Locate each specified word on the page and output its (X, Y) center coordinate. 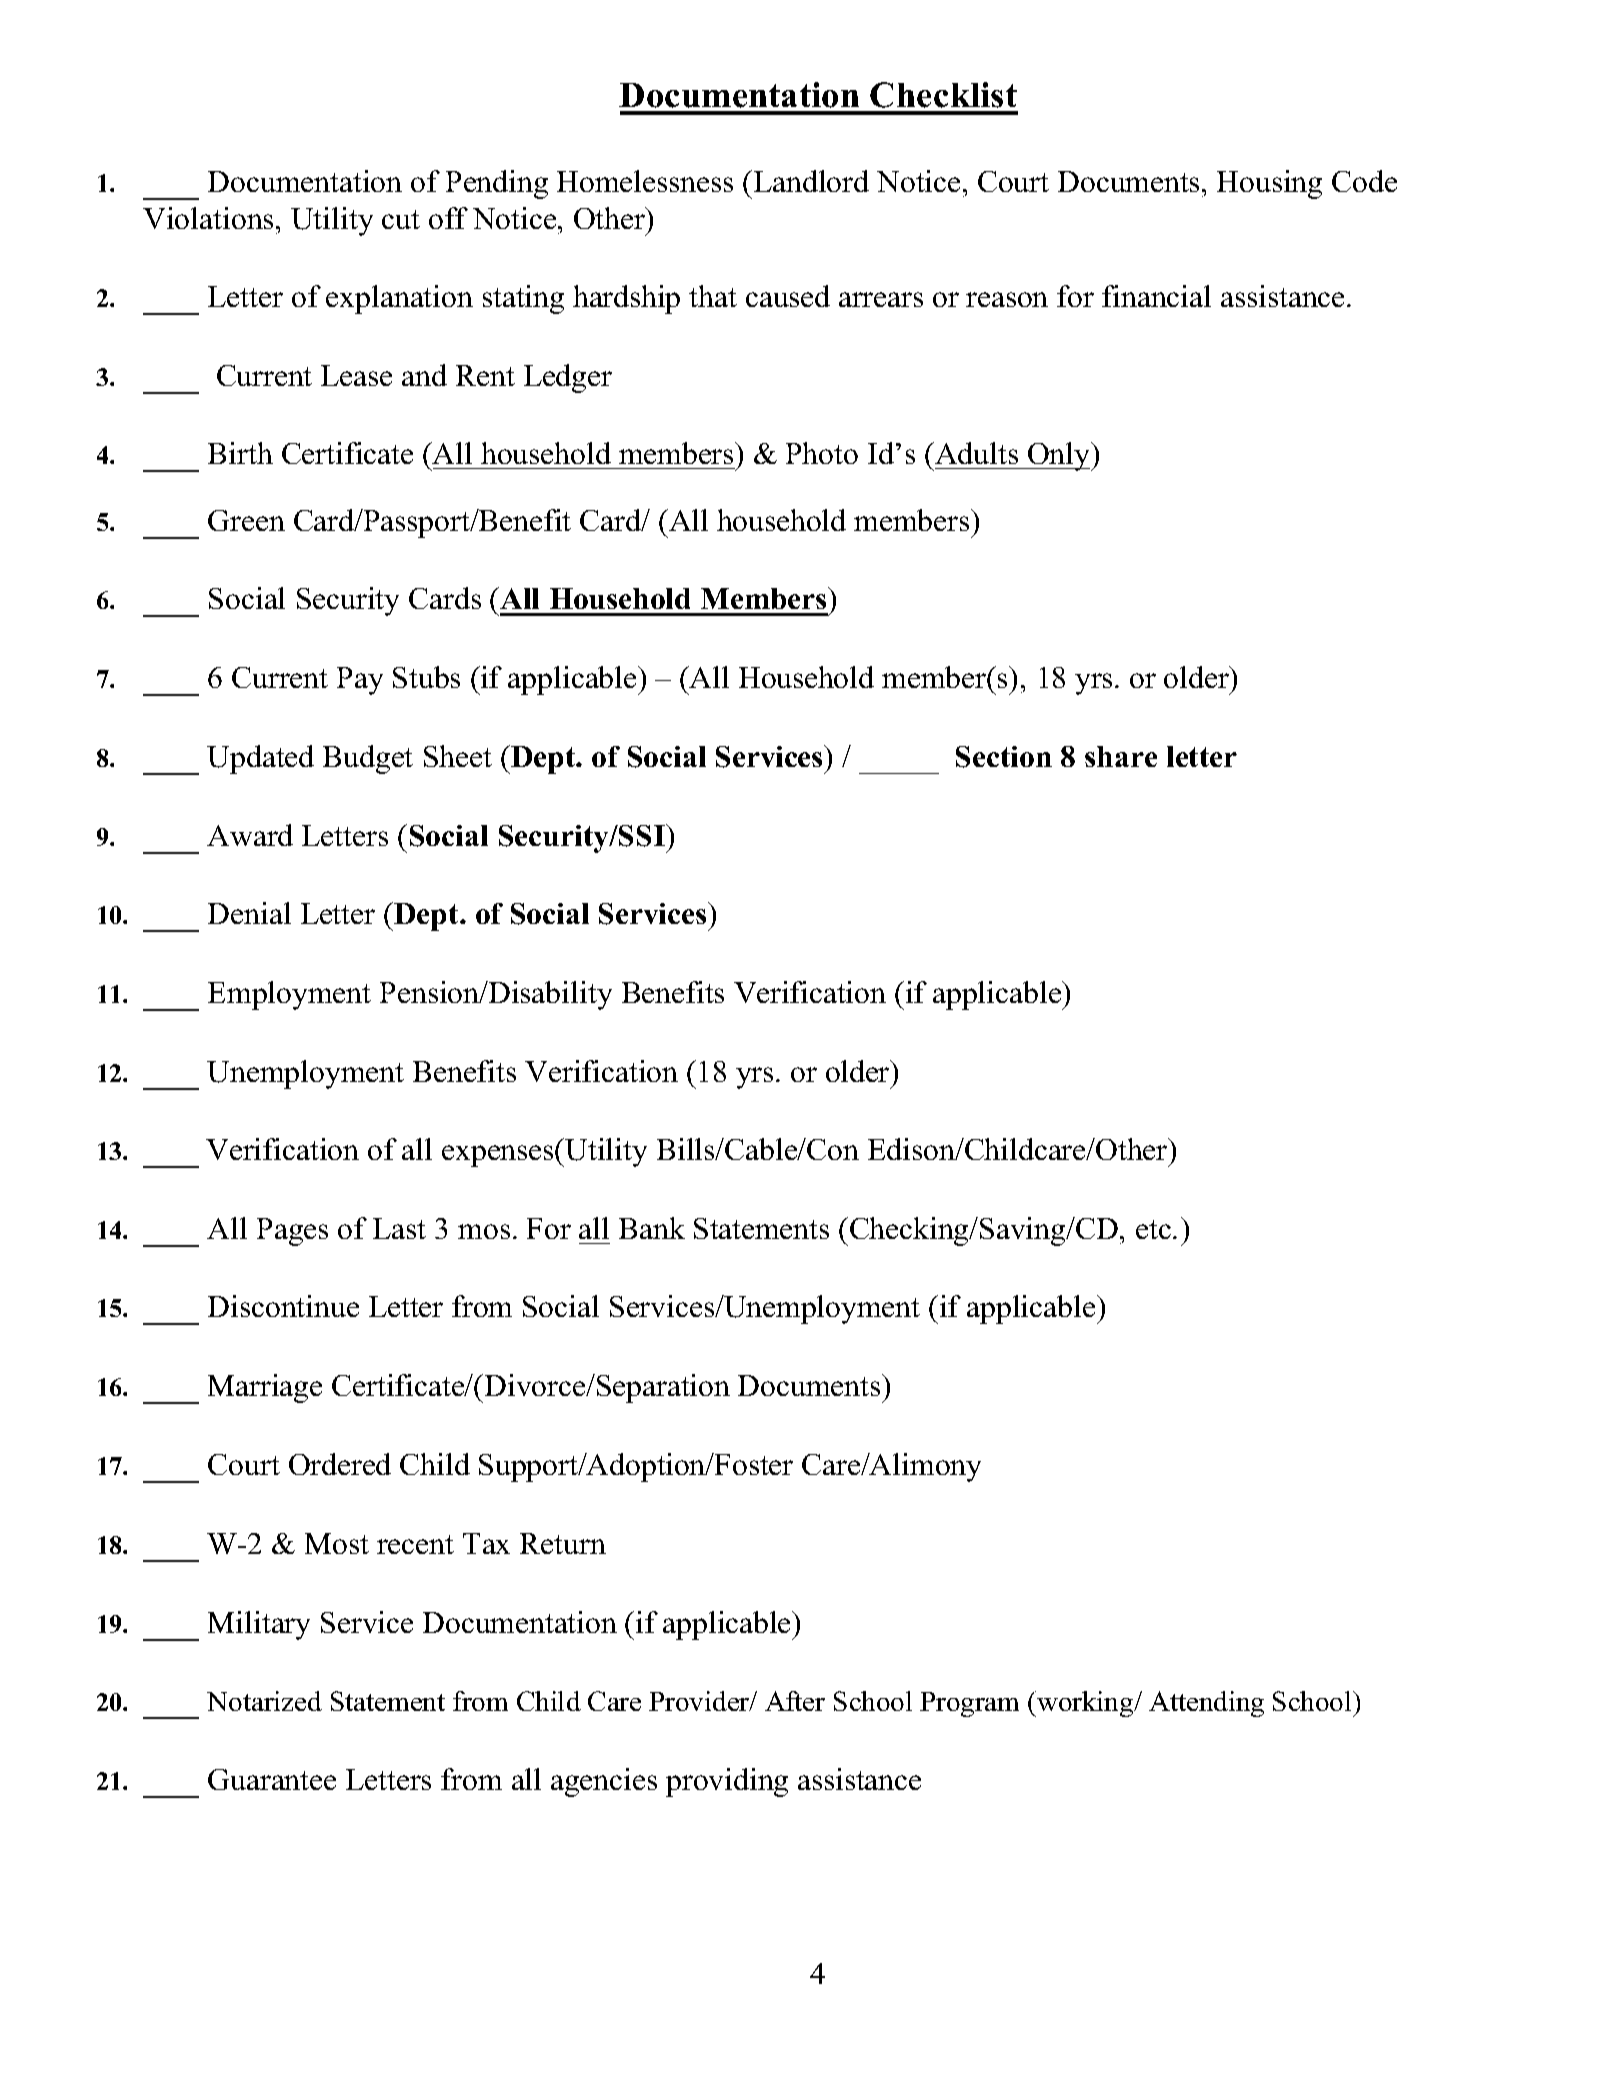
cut (401, 219)
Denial (249, 913)
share (1121, 756)
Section (1004, 757)
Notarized (264, 1701)
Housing (1269, 184)
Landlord (811, 181)
